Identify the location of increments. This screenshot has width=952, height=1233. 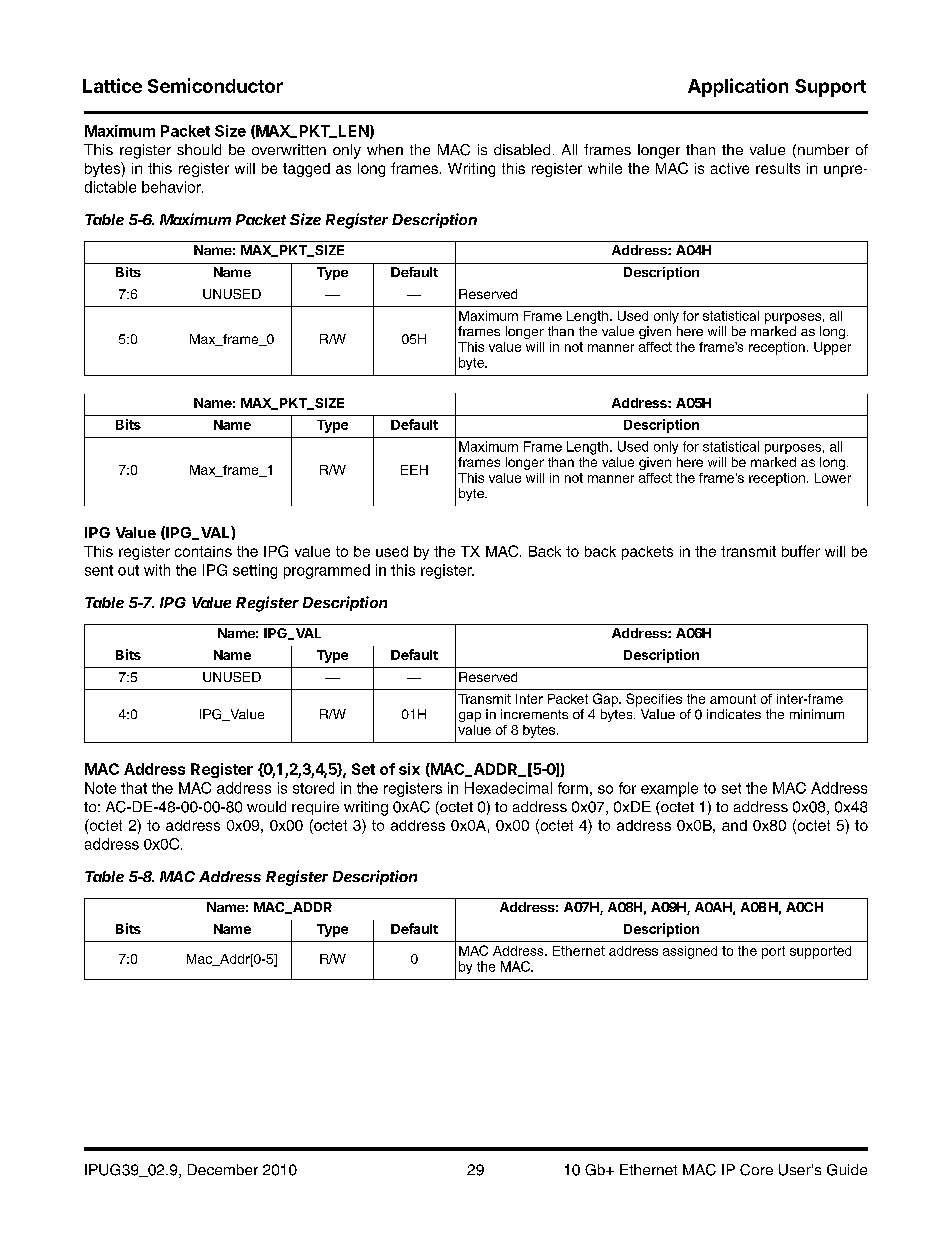
(534, 714).
